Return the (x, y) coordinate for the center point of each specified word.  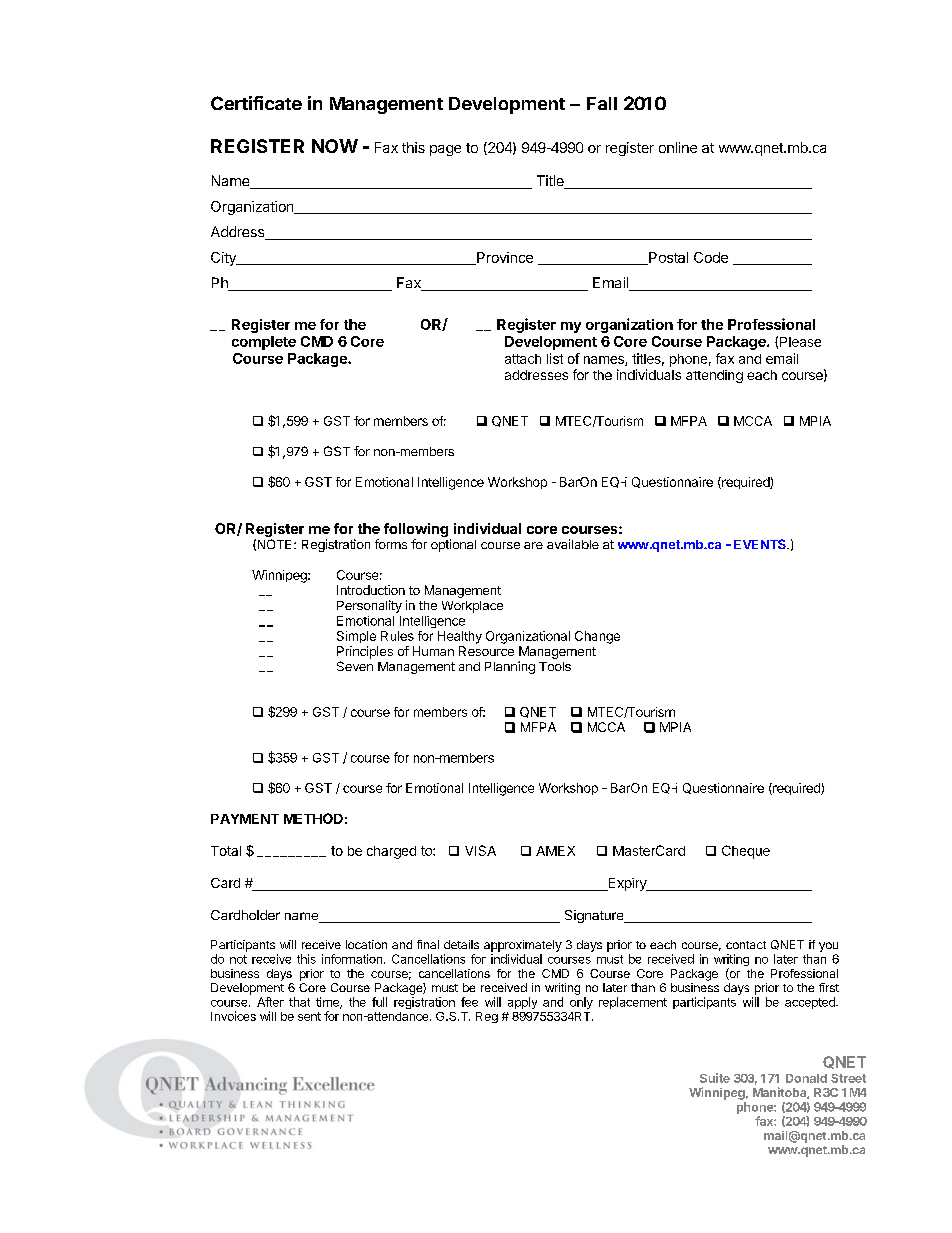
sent (309, 1016)
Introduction (371, 590)
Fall (602, 103)
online (678, 147)
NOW (335, 146)
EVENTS (761, 544)
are (533, 545)
